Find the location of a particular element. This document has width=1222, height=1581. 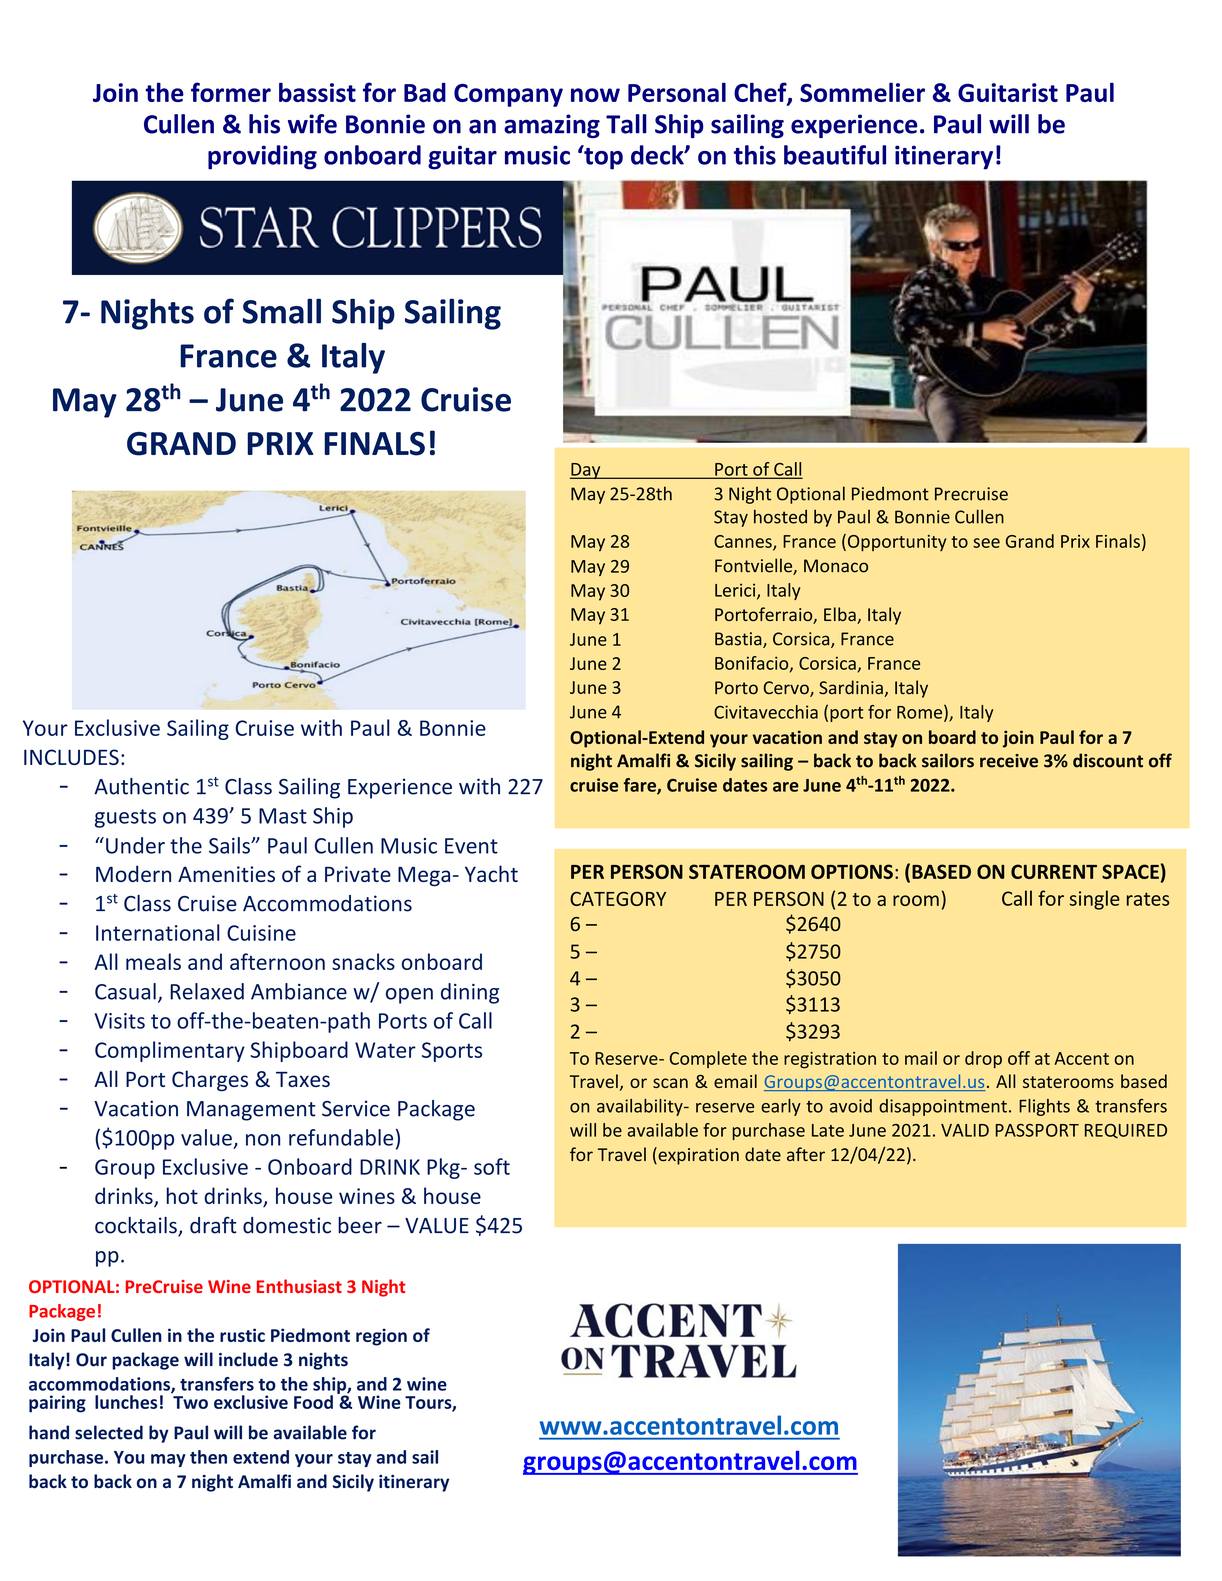

Two is located at coordinates (190, 1402).
